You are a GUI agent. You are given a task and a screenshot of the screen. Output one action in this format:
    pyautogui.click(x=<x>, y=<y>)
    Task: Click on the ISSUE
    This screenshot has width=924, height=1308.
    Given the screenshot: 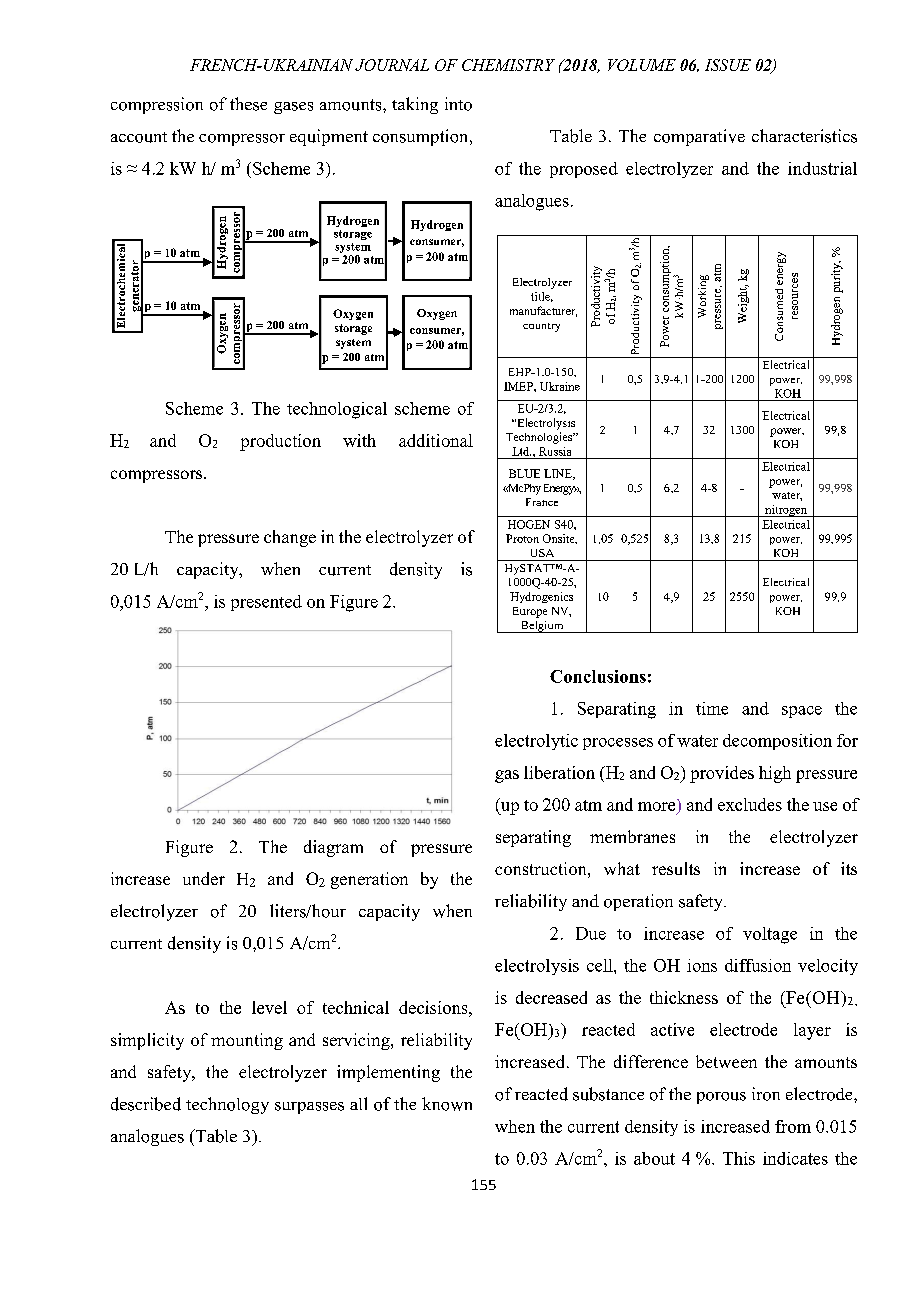 What is the action you would take?
    pyautogui.click(x=728, y=65)
